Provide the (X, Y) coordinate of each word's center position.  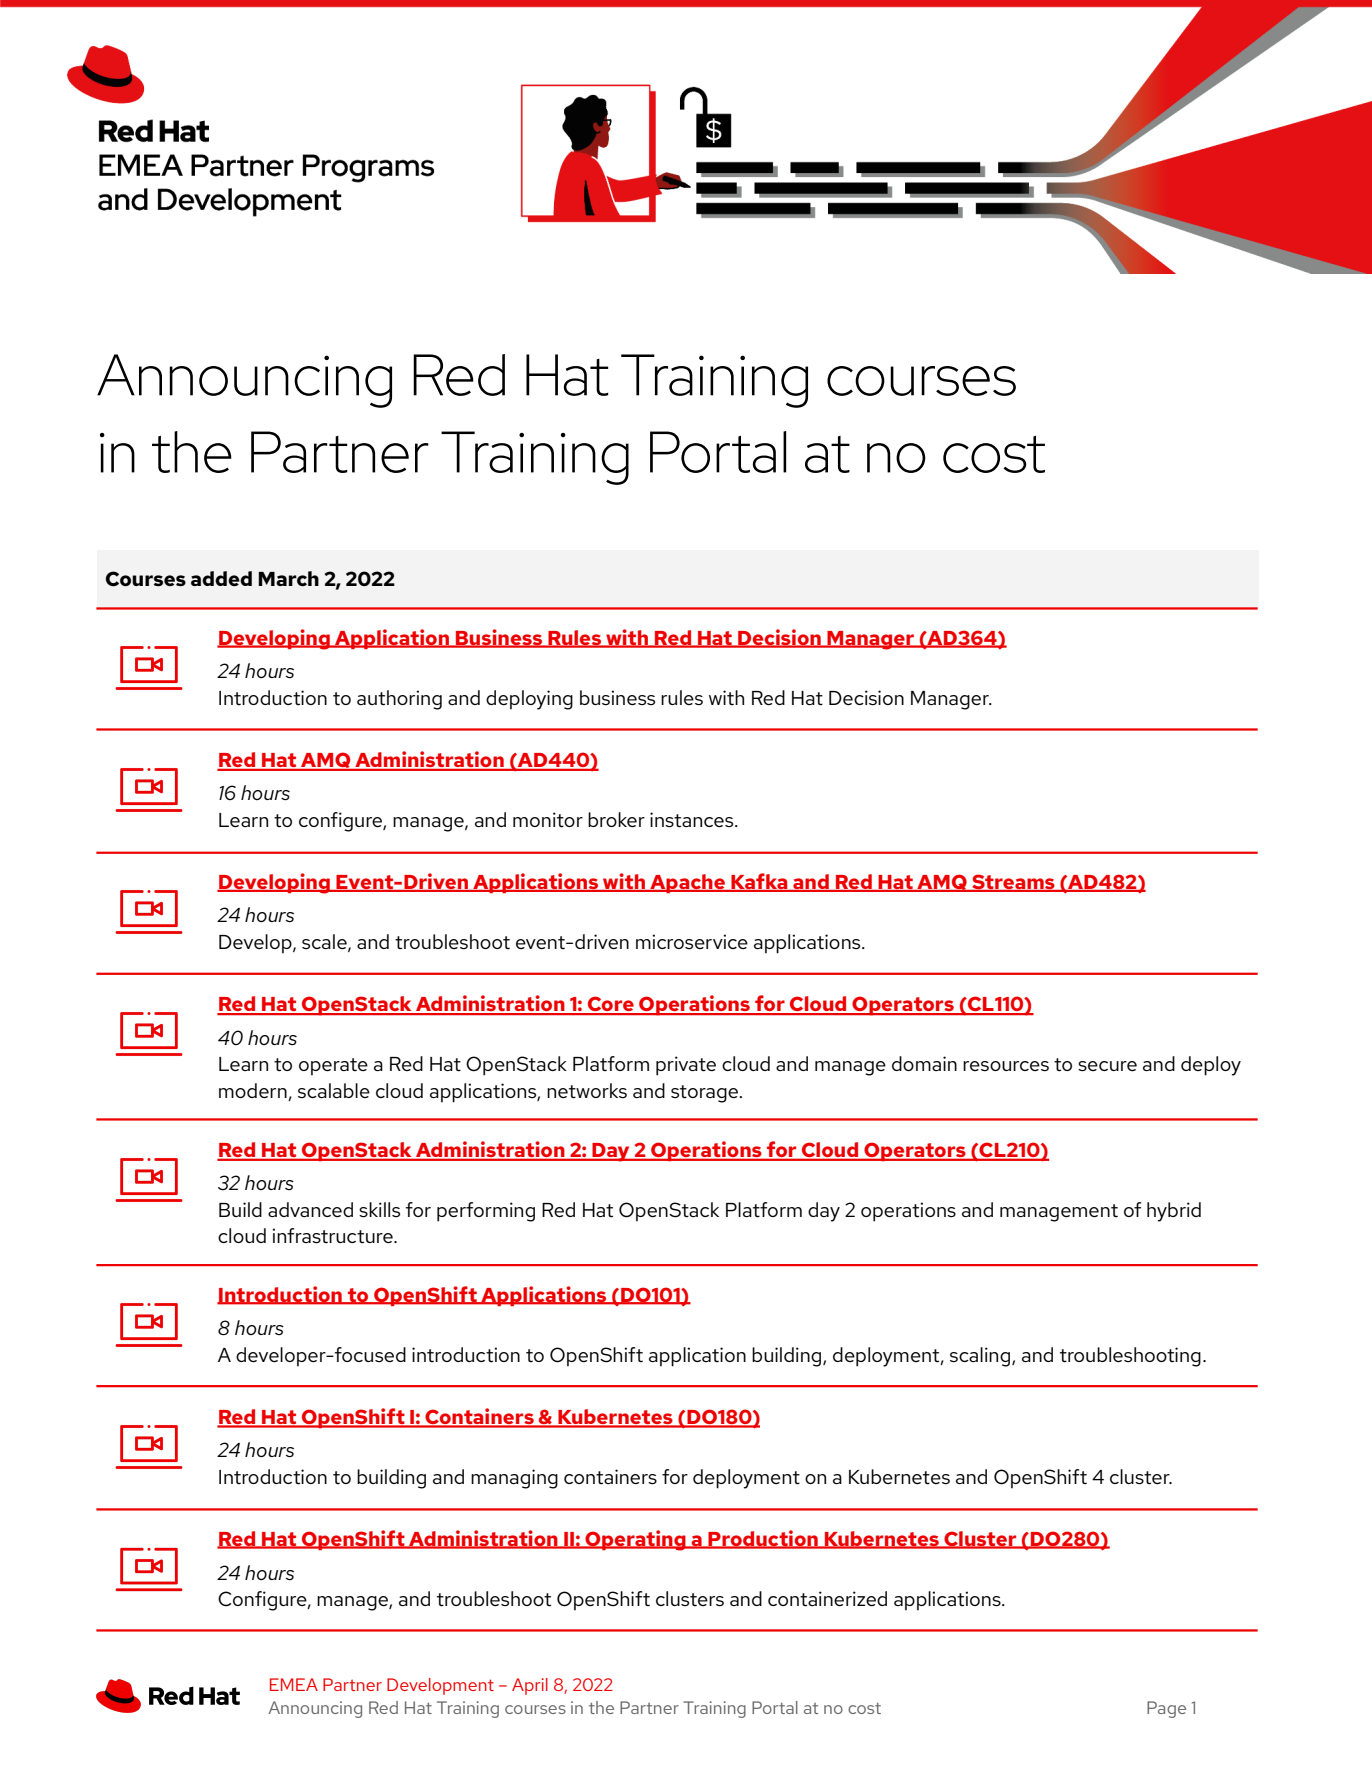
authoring (399, 700)
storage (705, 1094)
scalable (334, 1090)
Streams (1013, 883)
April (530, 1686)
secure (1107, 1066)
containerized (827, 1599)
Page (1166, 1709)
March (288, 578)
